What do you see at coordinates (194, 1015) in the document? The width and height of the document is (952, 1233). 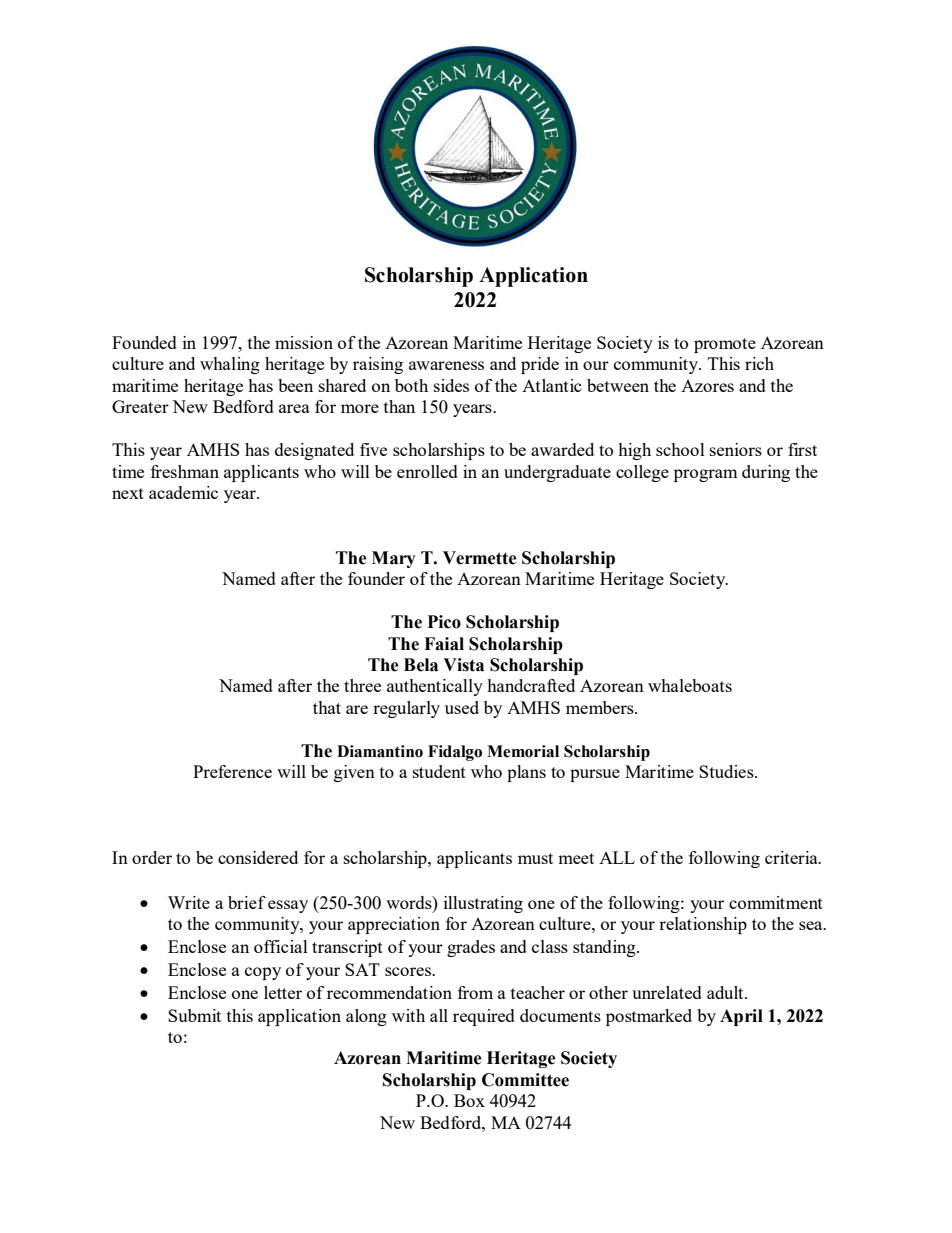 I see `Submit` at bounding box center [194, 1015].
